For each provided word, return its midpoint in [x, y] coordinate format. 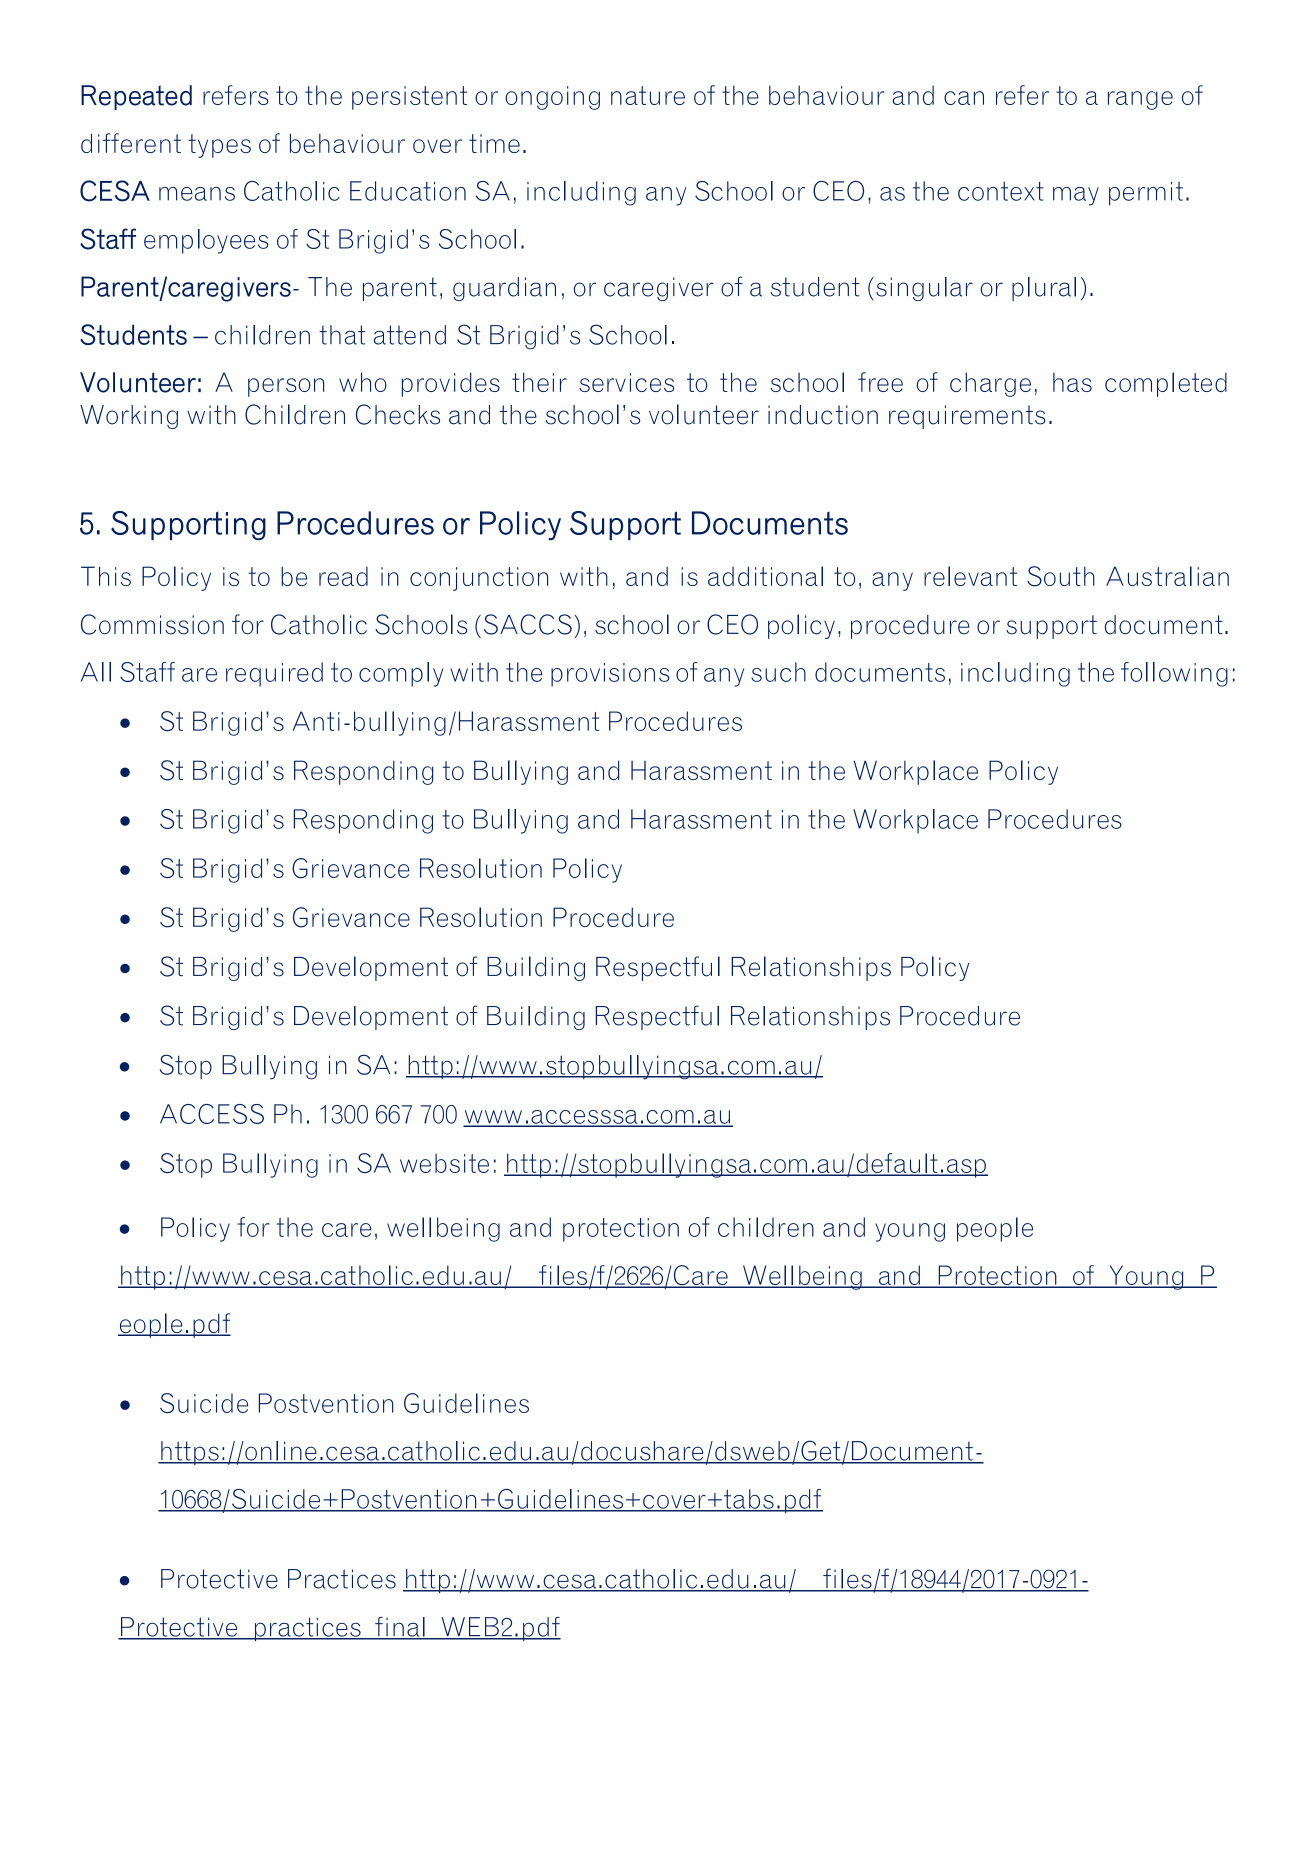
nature [648, 95]
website [444, 1163]
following [1174, 674]
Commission [152, 624]
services [626, 382]
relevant [970, 576]
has [1072, 382]
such [778, 672]
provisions [610, 675]
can [964, 98]
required [274, 674]
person [286, 387]
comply [401, 674]
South [1061, 576]
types [219, 146]
